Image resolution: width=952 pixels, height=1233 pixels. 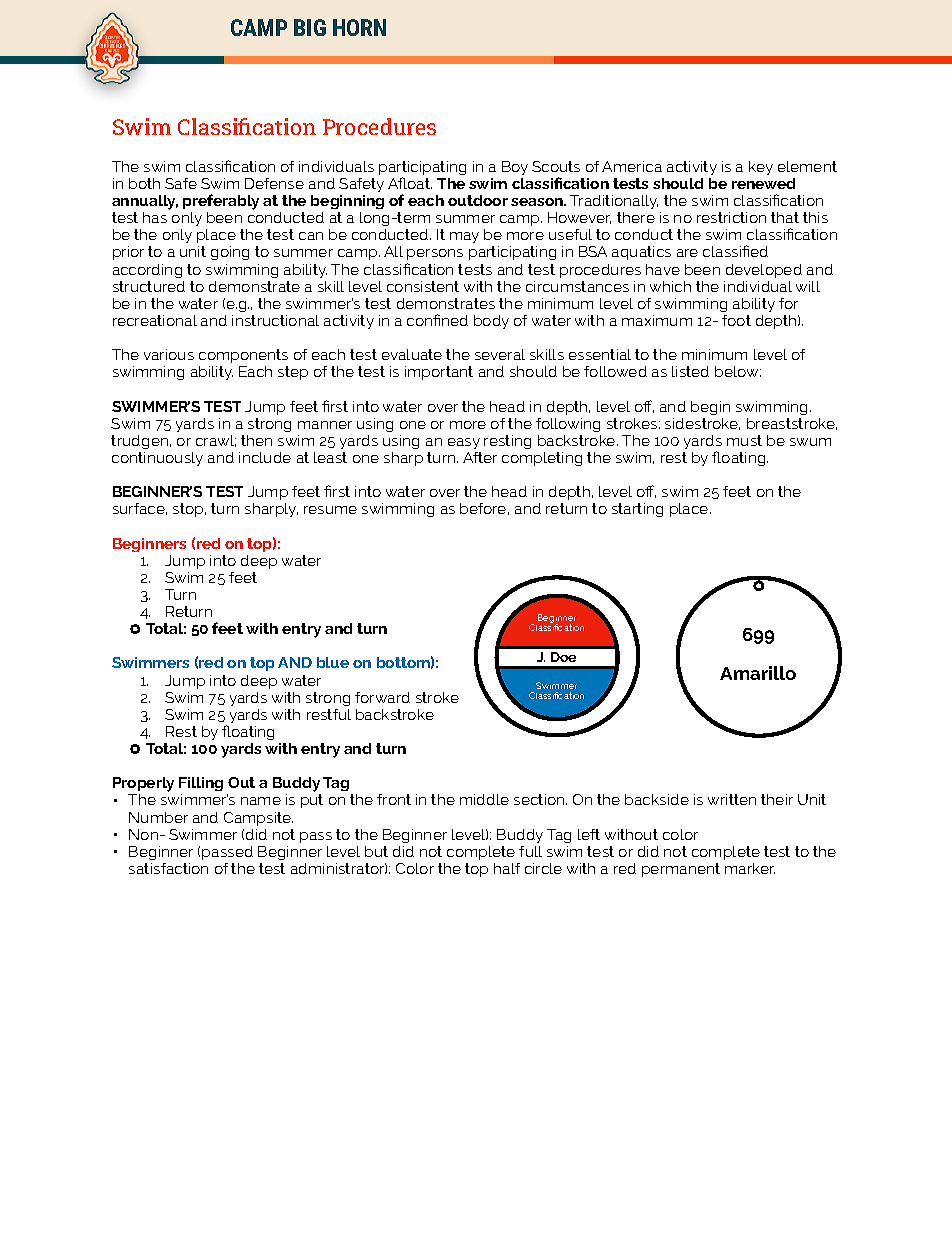 What do you see at coordinates (310, 27) in the page?
I see `BIG` at bounding box center [310, 27].
